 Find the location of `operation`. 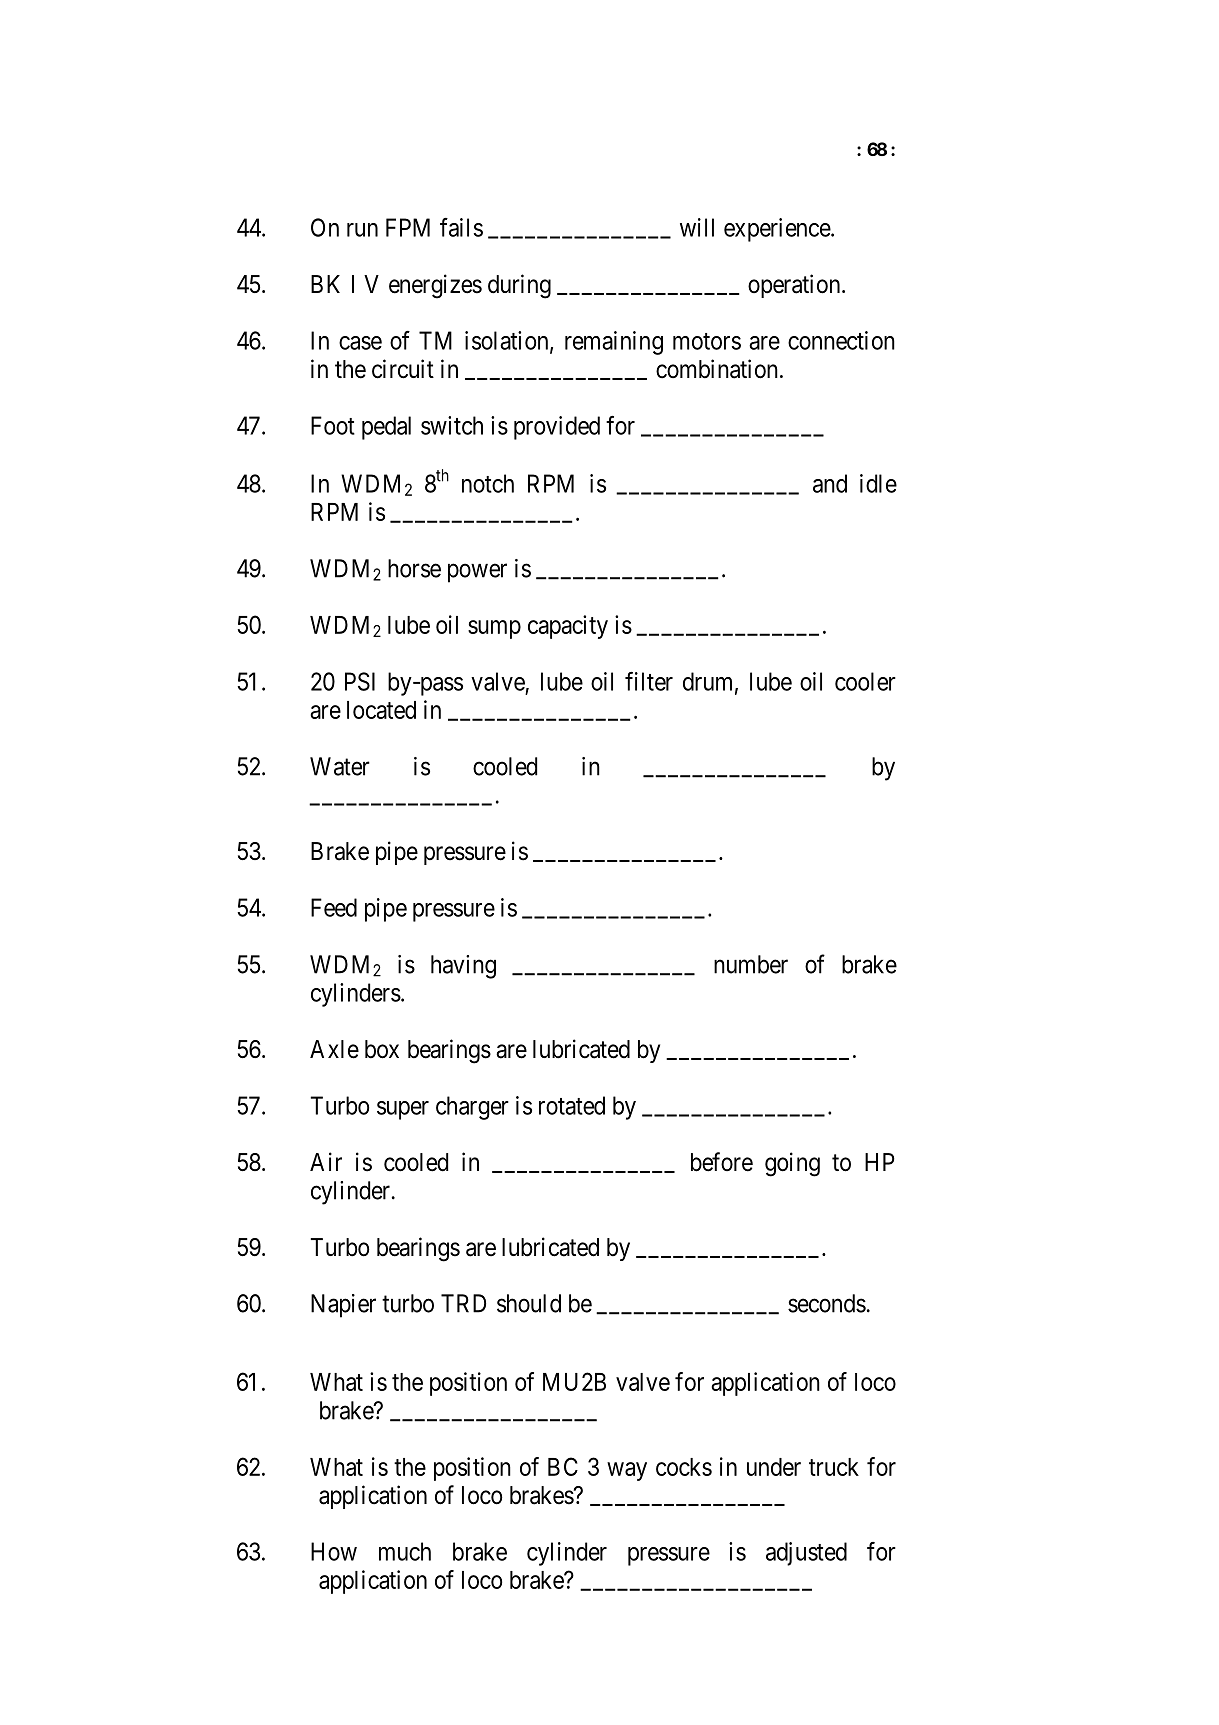

operation is located at coordinates (795, 286).
